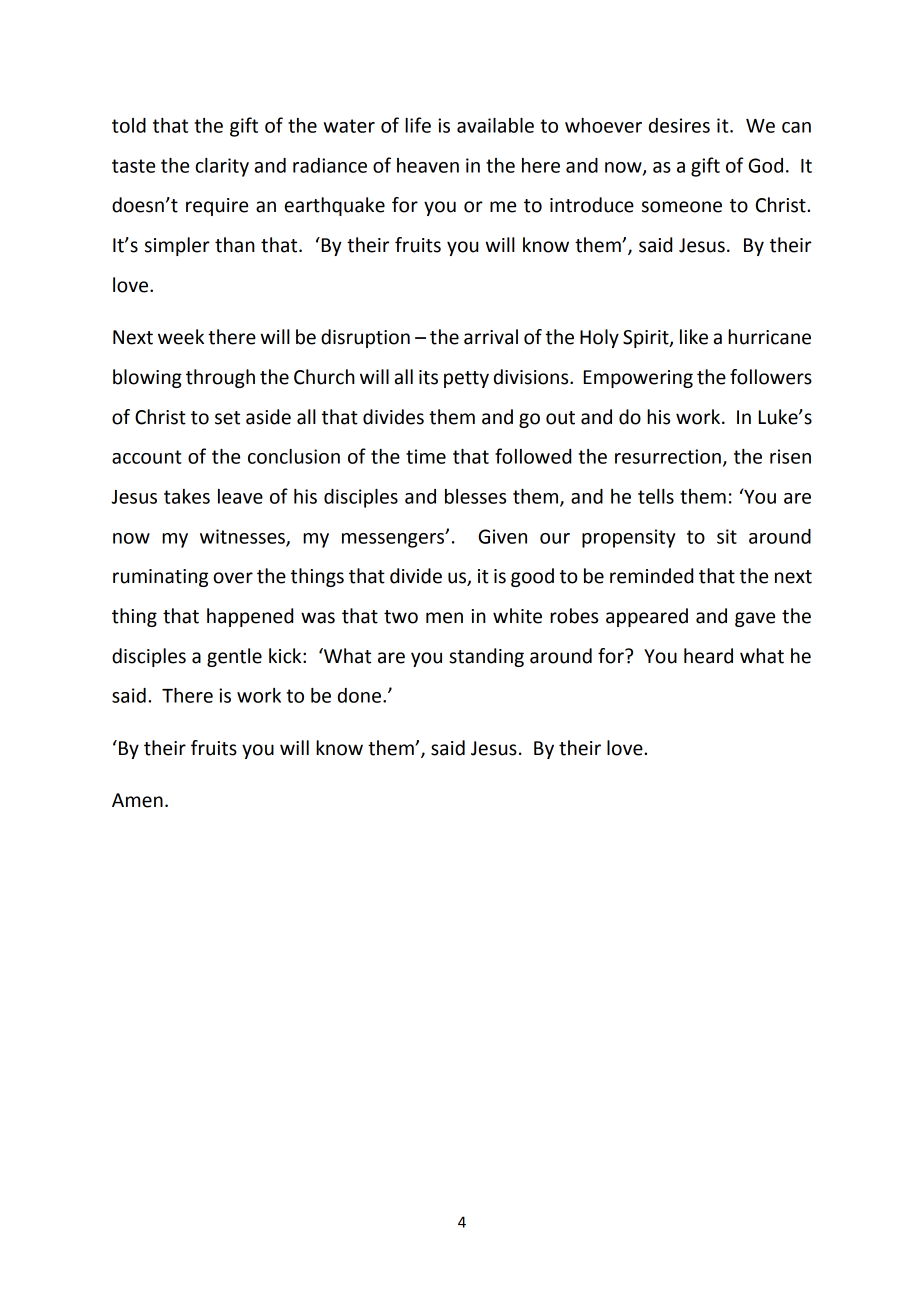 The image size is (924, 1308). What do you see at coordinates (532, 577) in the page?
I see `good` at bounding box center [532, 577].
